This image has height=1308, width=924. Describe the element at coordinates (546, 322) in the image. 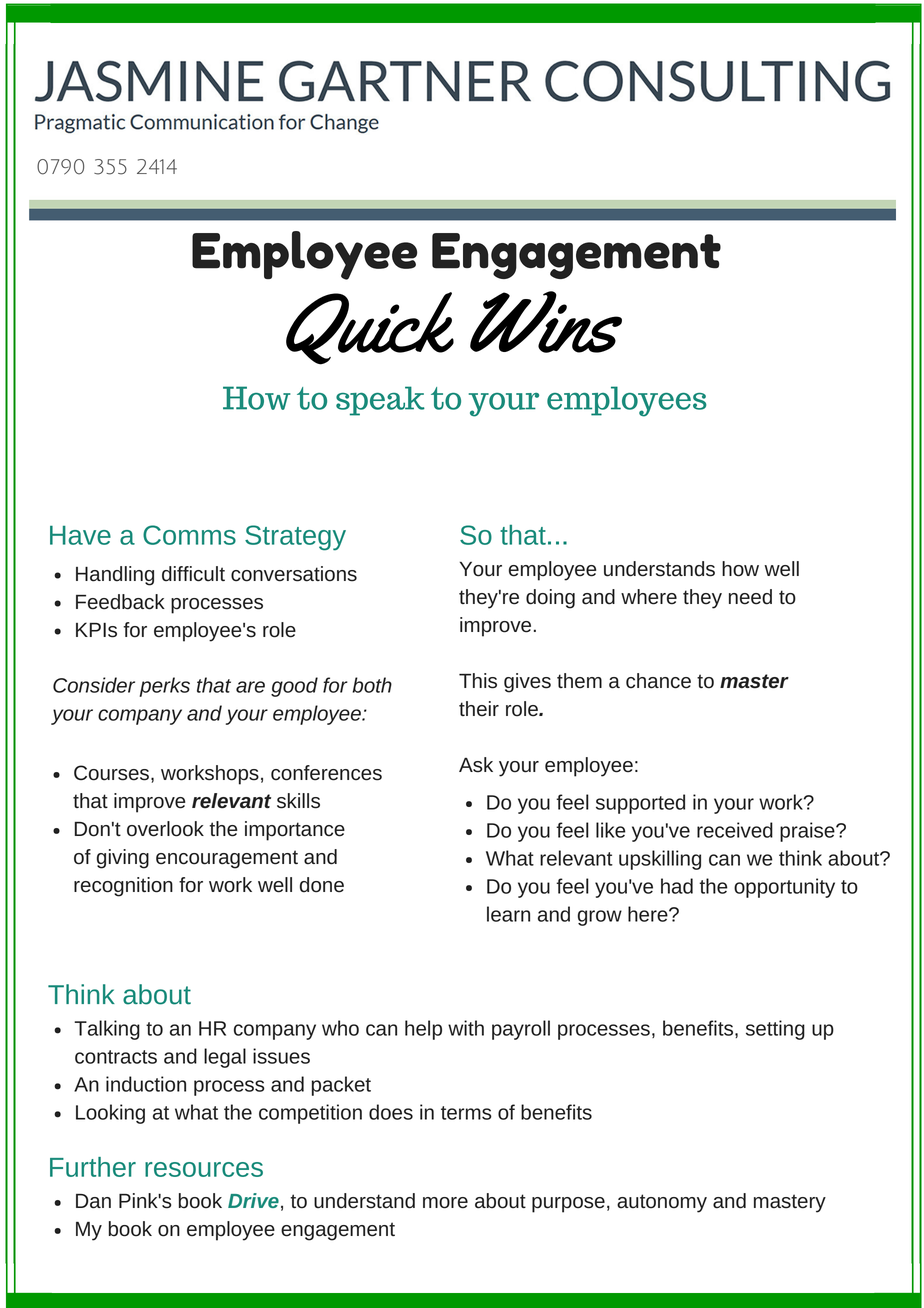

I see `Wins` at that location.
